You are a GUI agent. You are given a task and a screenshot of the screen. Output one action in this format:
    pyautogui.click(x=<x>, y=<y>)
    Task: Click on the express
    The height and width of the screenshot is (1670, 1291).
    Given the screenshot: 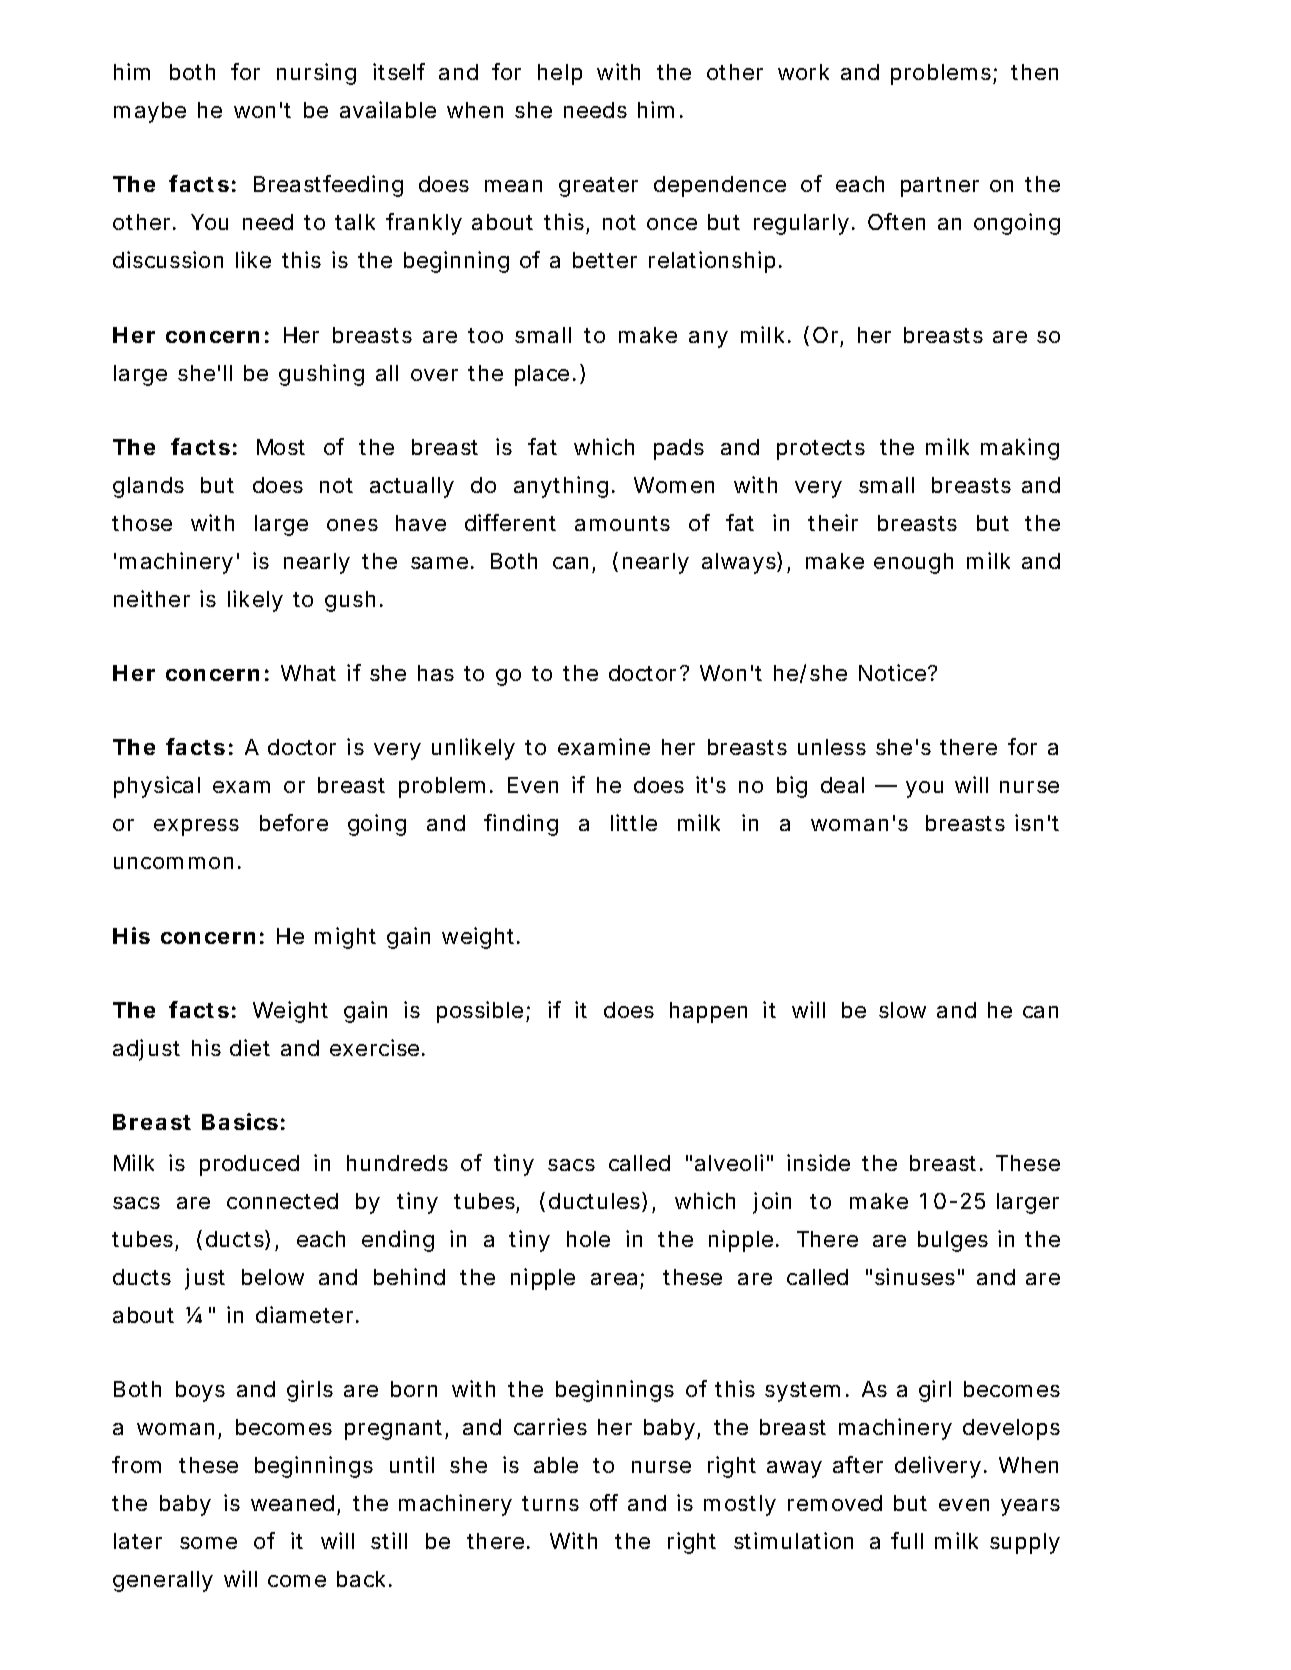 What is the action you would take?
    pyautogui.click(x=196, y=827)
